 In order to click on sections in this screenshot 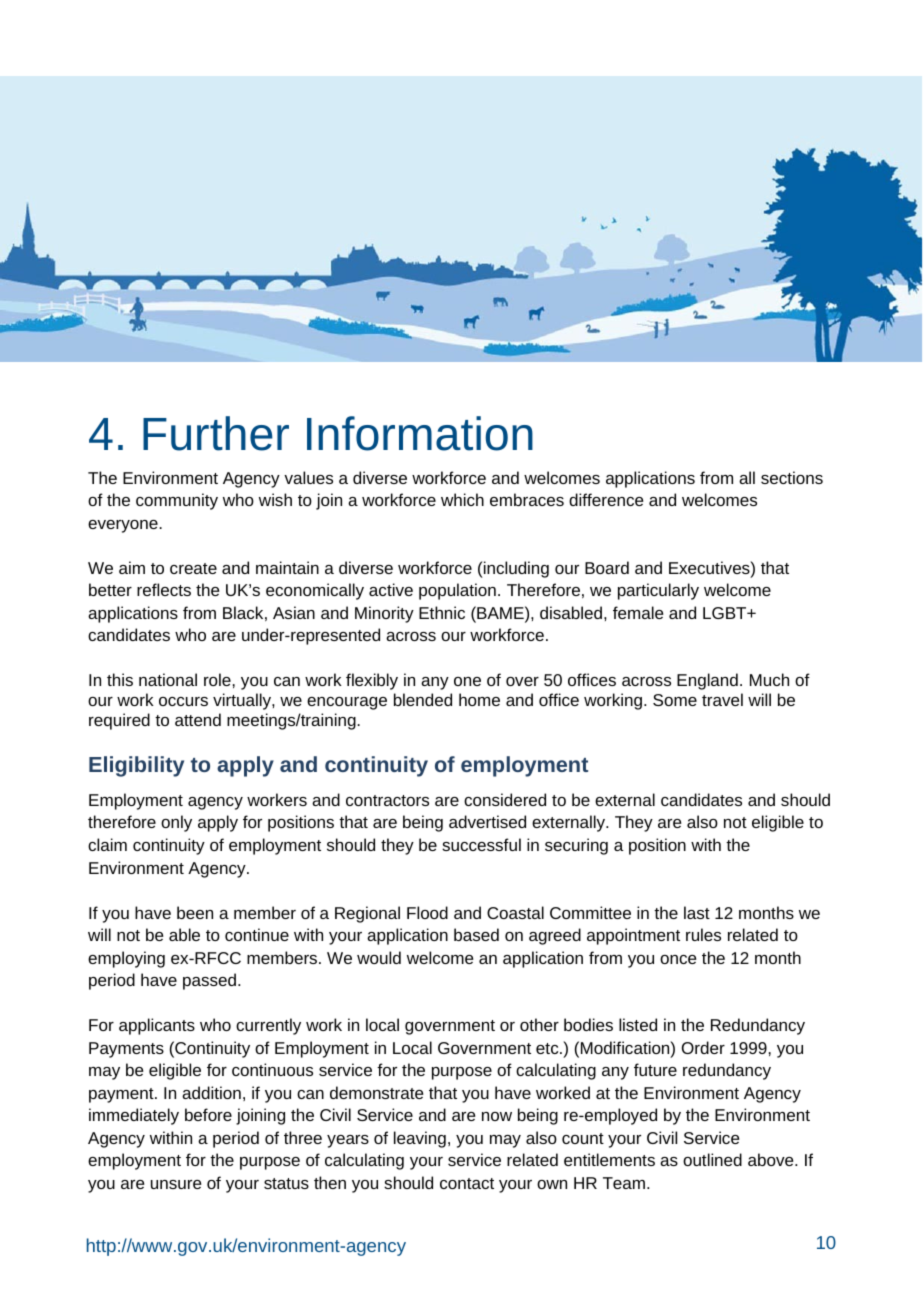, I will do `click(792, 477)`.
